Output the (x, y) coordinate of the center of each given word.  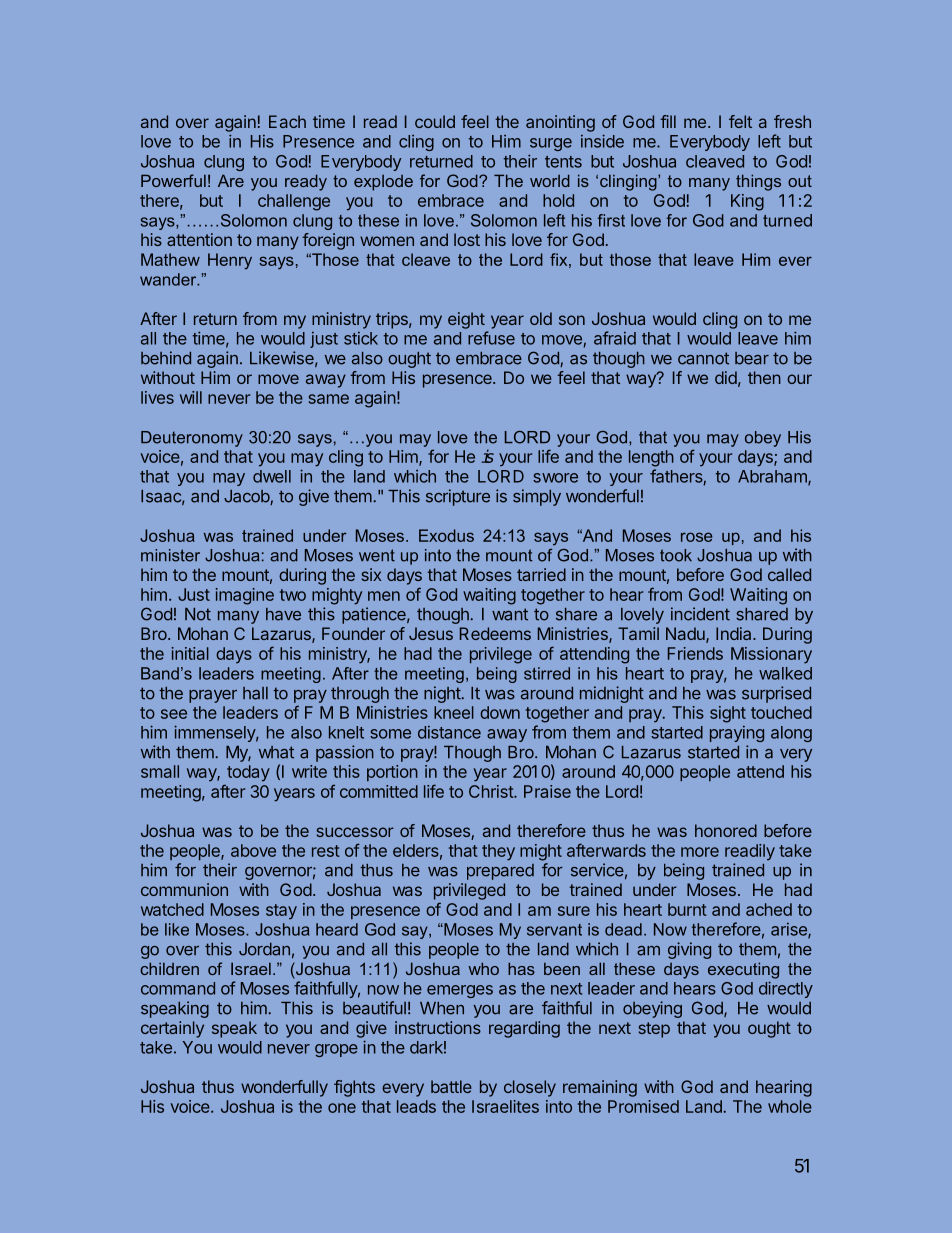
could (435, 121)
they (498, 852)
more (700, 852)
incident (700, 614)
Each (287, 121)
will (191, 397)
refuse (491, 338)
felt (740, 121)
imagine (244, 596)
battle (451, 1086)
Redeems (495, 633)
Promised (643, 1106)
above (253, 850)
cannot (703, 358)
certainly (172, 1029)
